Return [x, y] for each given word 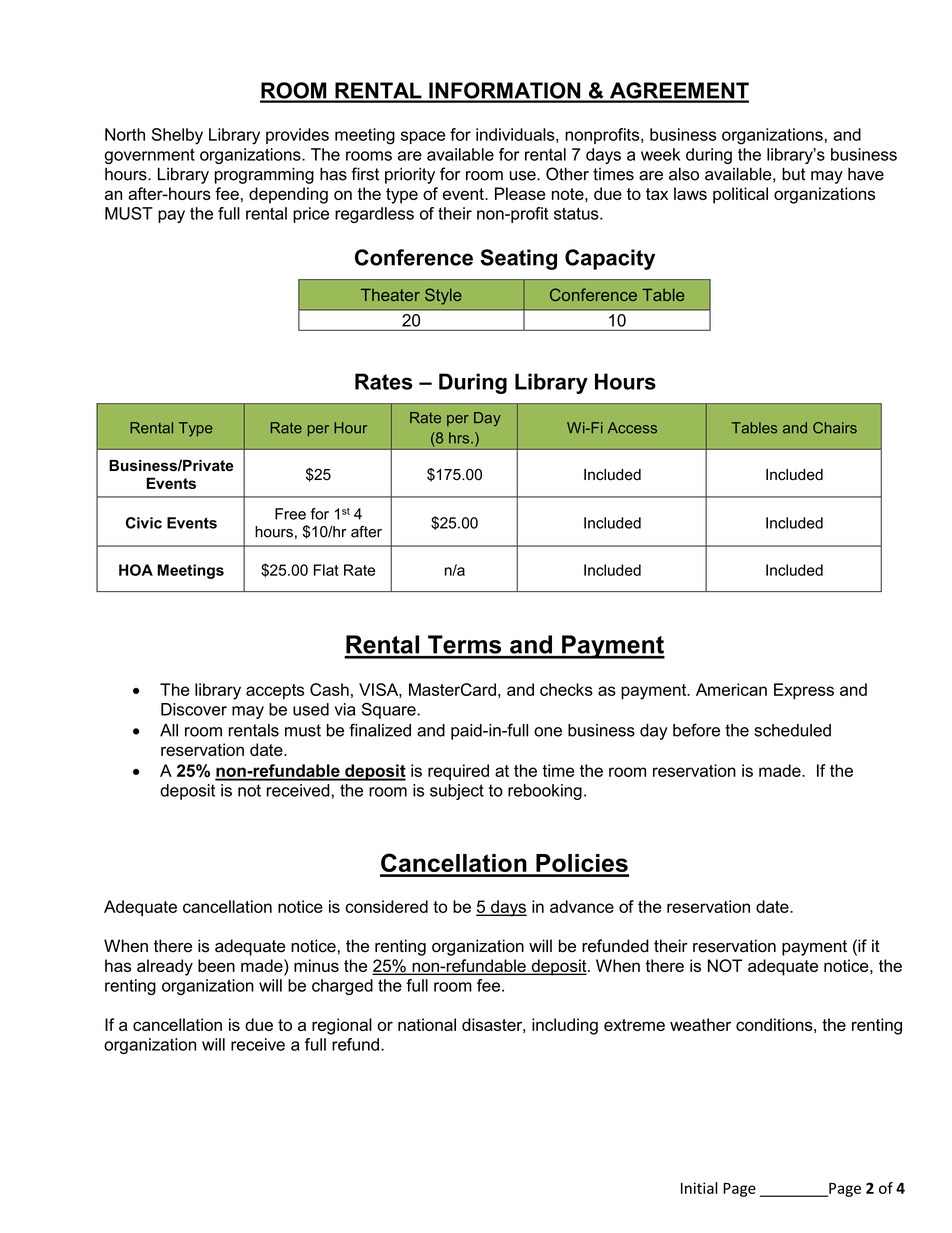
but [794, 174]
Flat [326, 570]
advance [582, 906]
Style [443, 296]
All [169, 730]
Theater [390, 294]
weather [700, 1024]
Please [520, 193]
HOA [136, 570]
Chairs [835, 428]
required [458, 772]
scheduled [792, 730]
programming [264, 175]
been [216, 965]
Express [804, 691]
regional [342, 1026]
